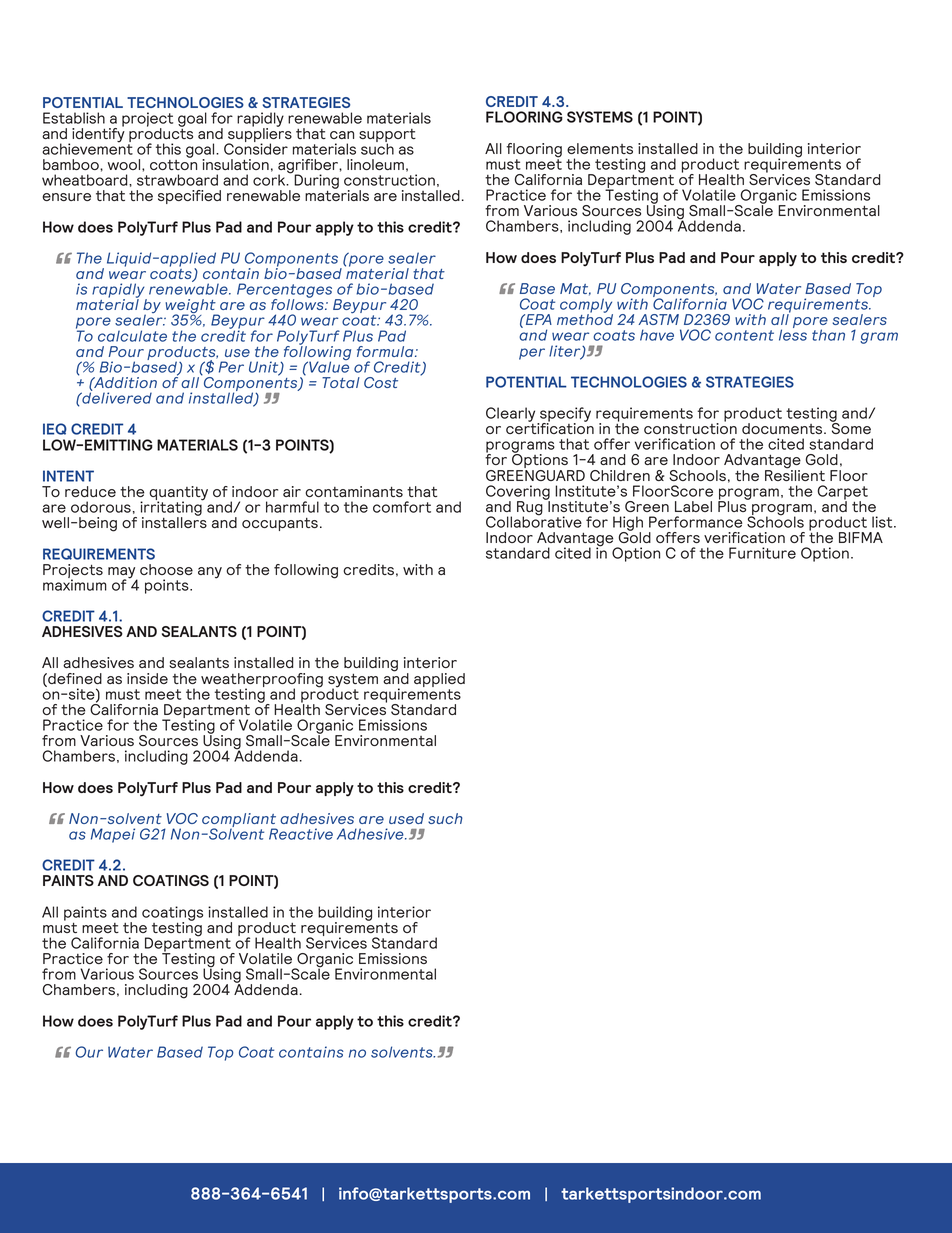  Describe the element at coordinates (386, 351) in the screenshot. I see `formula` at that location.
